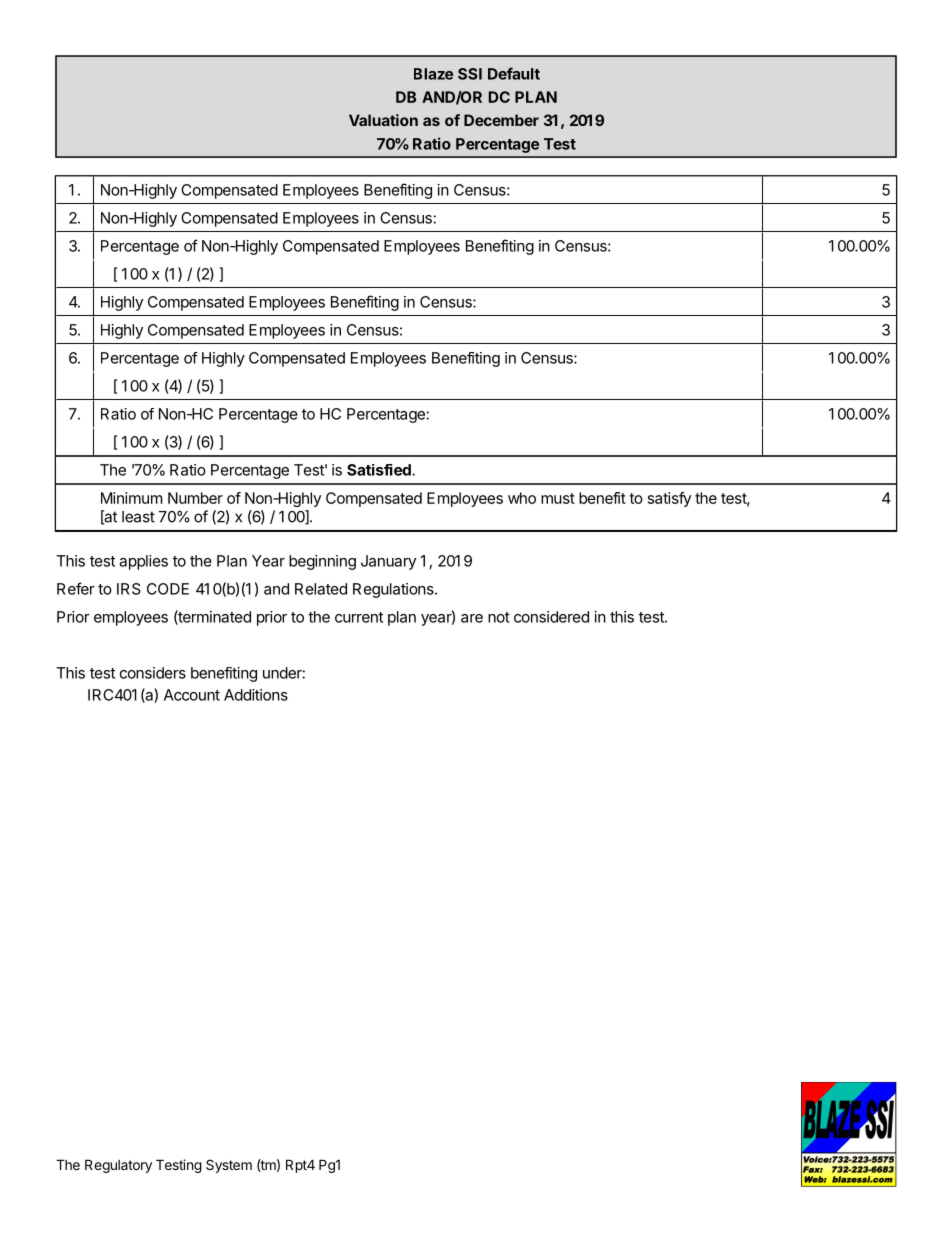 The width and height of the document is (952, 1233). Describe the element at coordinates (551, 617) in the document. I see `considered` at that location.
